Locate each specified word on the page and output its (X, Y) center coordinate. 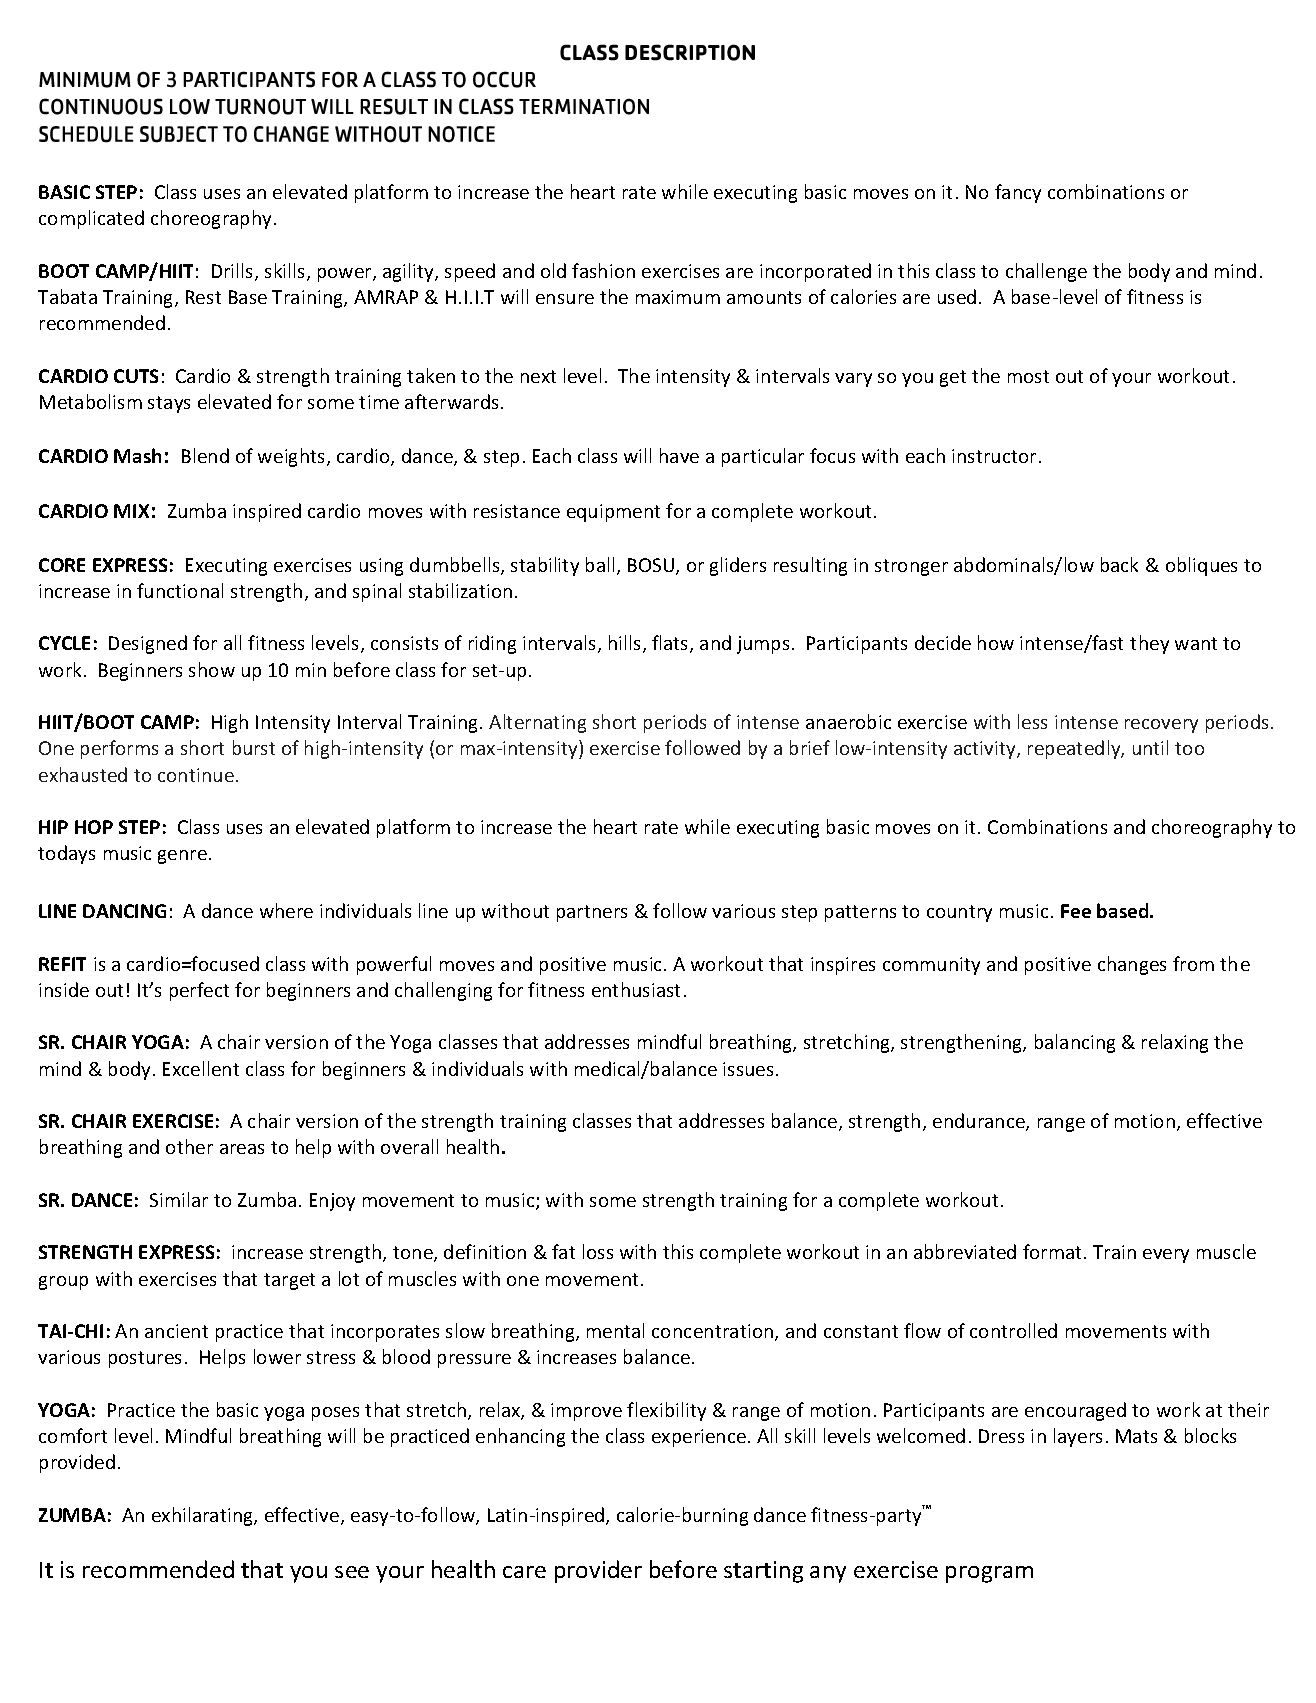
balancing (1075, 1043)
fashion (603, 270)
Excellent (201, 1068)
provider (598, 1571)
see (352, 1572)
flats (671, 644)
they (1149, 644)
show (212, 669)
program (989, 1574)
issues (748, 1069)
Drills (234, 272)
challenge (1046, 272)
